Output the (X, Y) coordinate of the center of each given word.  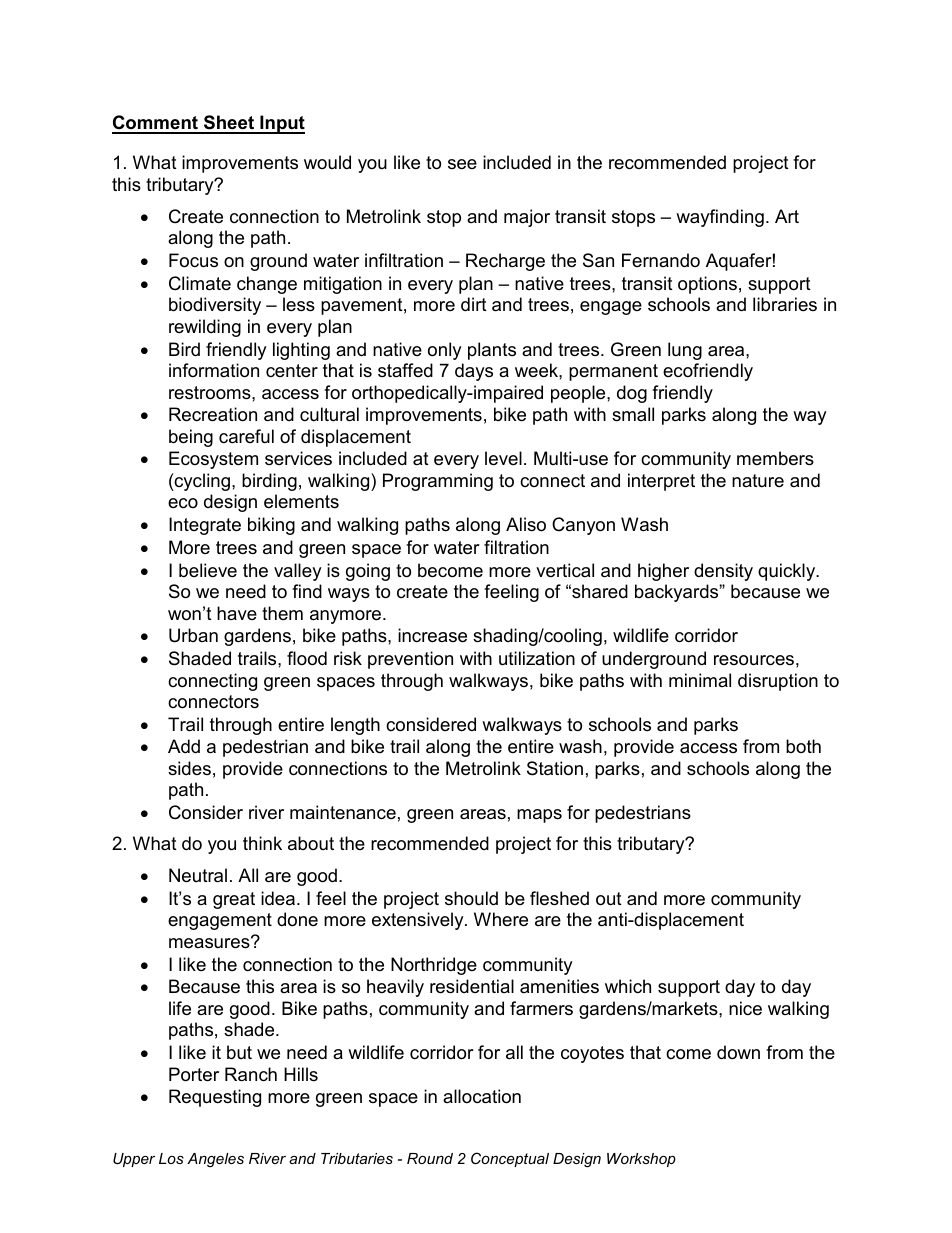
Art (787, 216)
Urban (193, 635)
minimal (700, 680)
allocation (482, 1096)
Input (281, 124)
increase (432, 635)
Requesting (215, 1098)
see (462, 164)
